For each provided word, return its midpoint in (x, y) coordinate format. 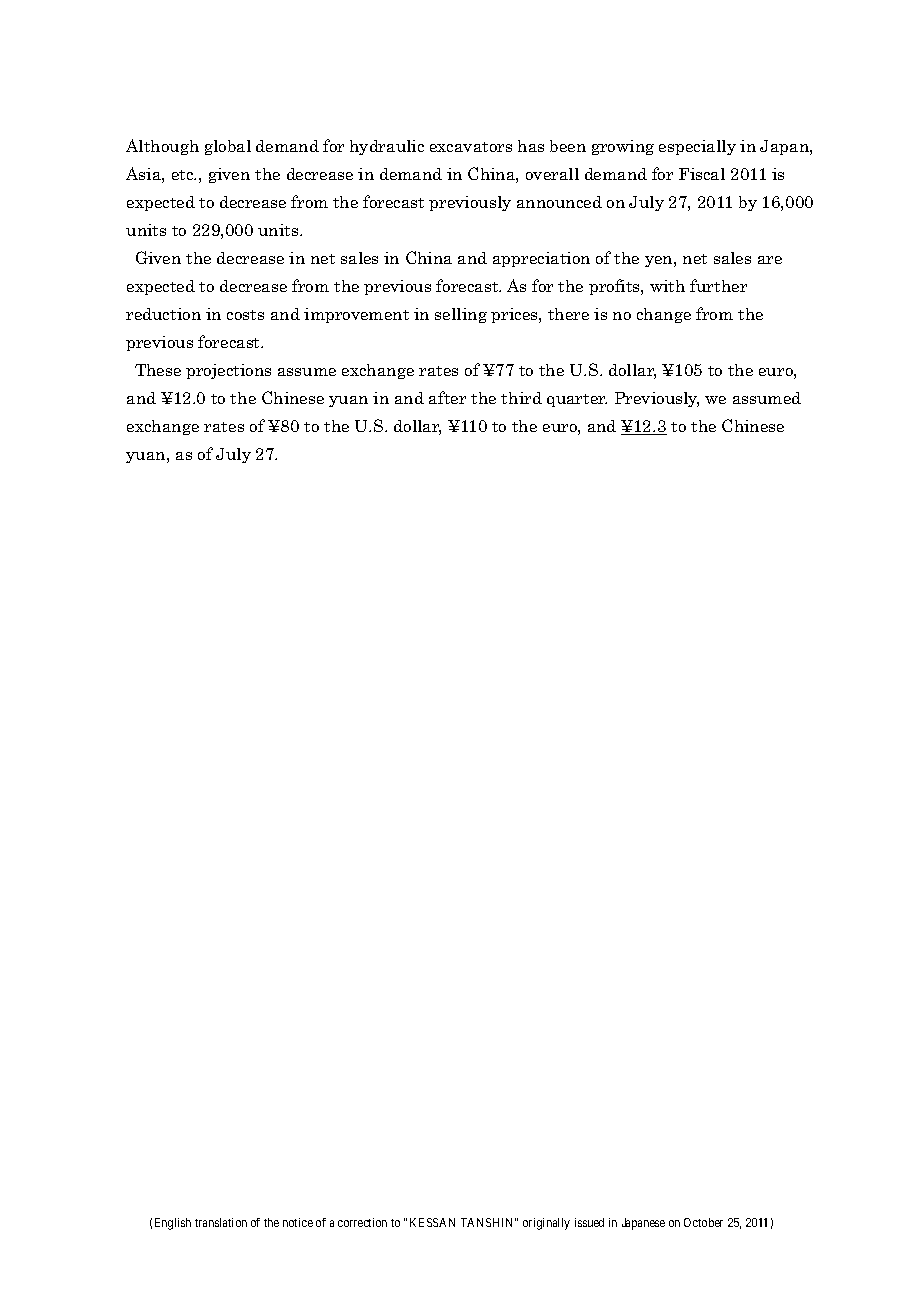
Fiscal (702, 174)
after (447, 397)
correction (362, 1222)
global (228, 147)
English (173, 1224)
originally (546, 1224)
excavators (471, 147)
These (158, 370)
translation (221, 1222)
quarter (577, 400)
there (568, 314)
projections (228, 371)
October (703, 1222)
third (521, 398)
